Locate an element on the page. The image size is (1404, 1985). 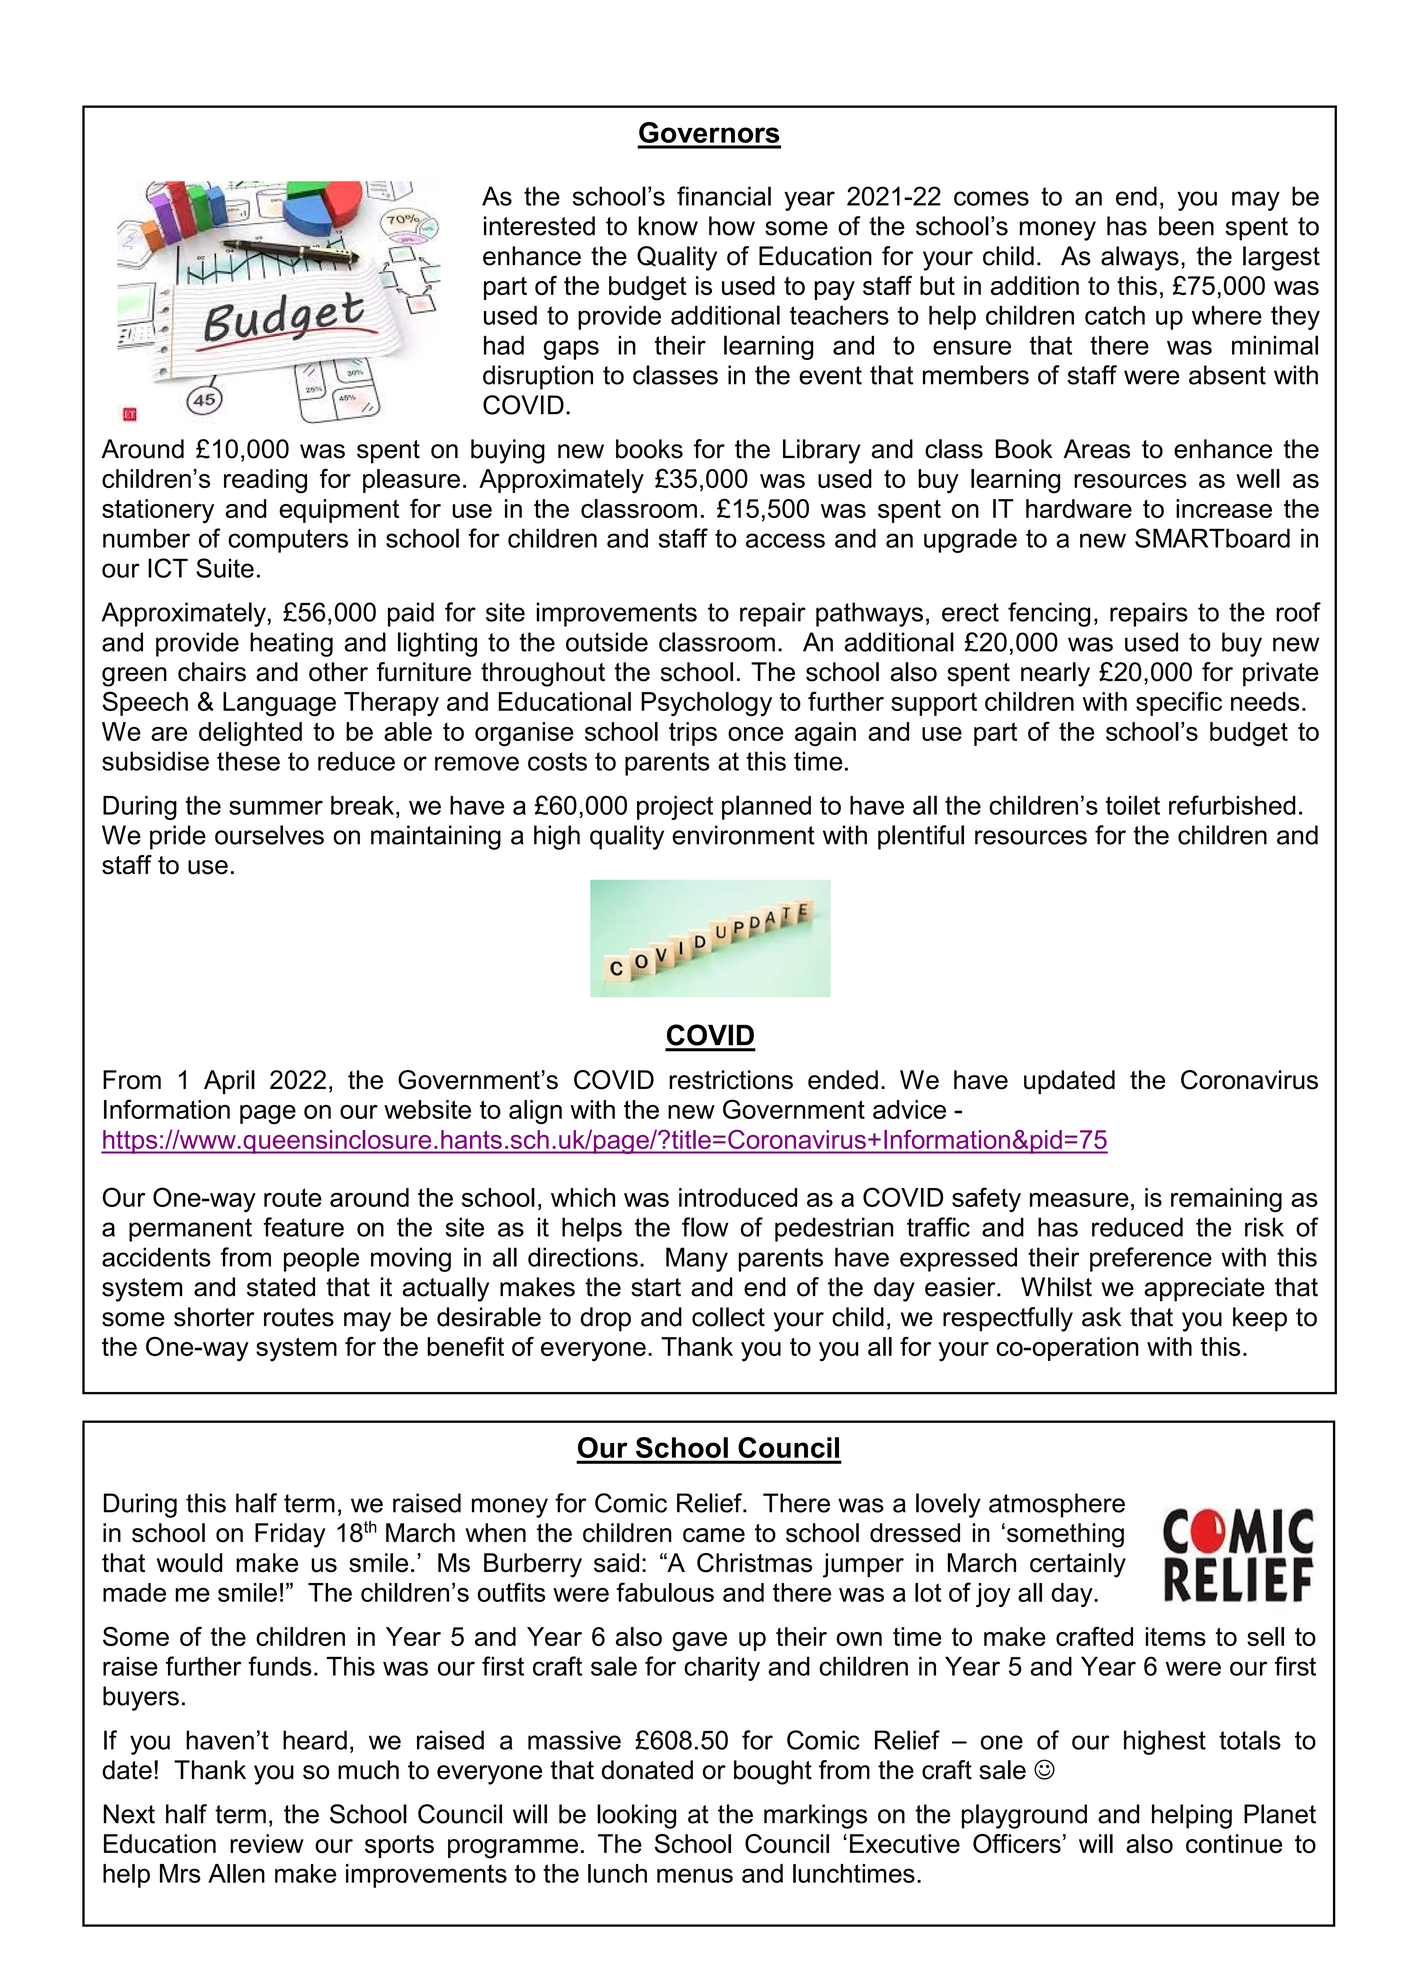
stated is located at coordinates (281, 1287).
